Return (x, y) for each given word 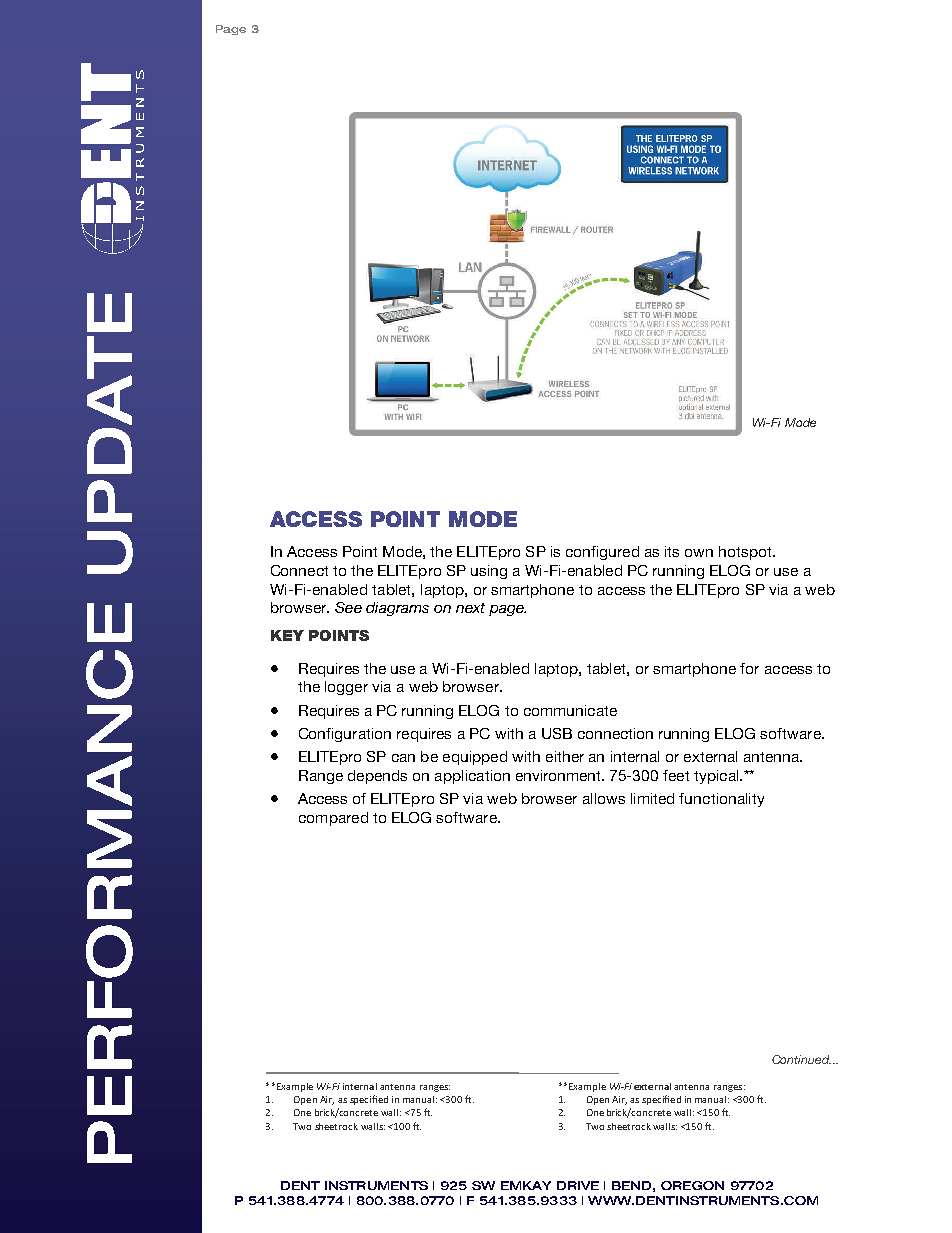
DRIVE (578, 1185)
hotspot (746, 553)
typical (717, 777)
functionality (721, 800)
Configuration (345, 735)
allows (604, 798)
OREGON (692, 1185)
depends (377, 777)
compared (333, 819)
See (348, 607)
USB (557, 733)
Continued (801, 1059)
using (489, 572)
